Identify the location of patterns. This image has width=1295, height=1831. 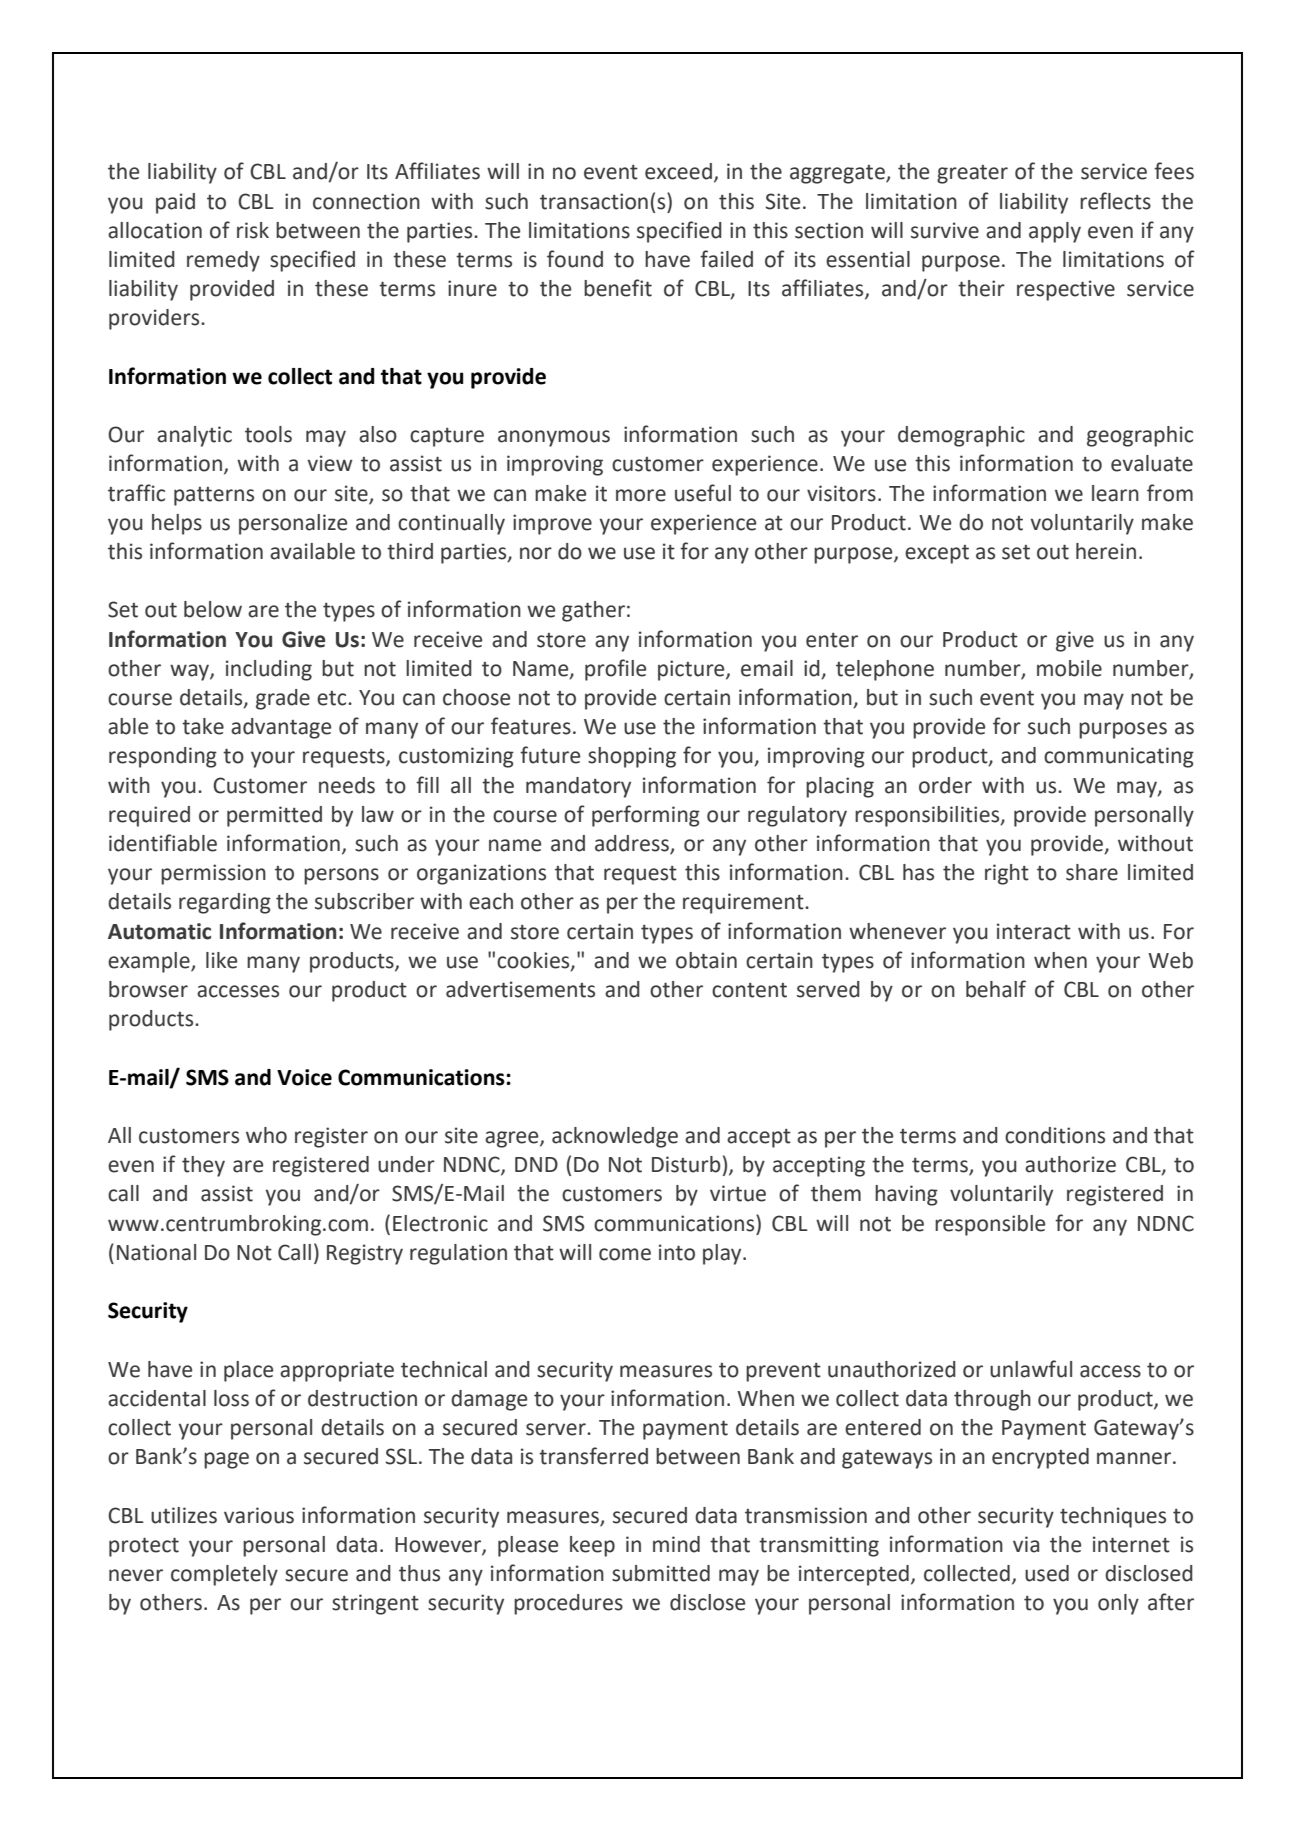
(214, 496).
